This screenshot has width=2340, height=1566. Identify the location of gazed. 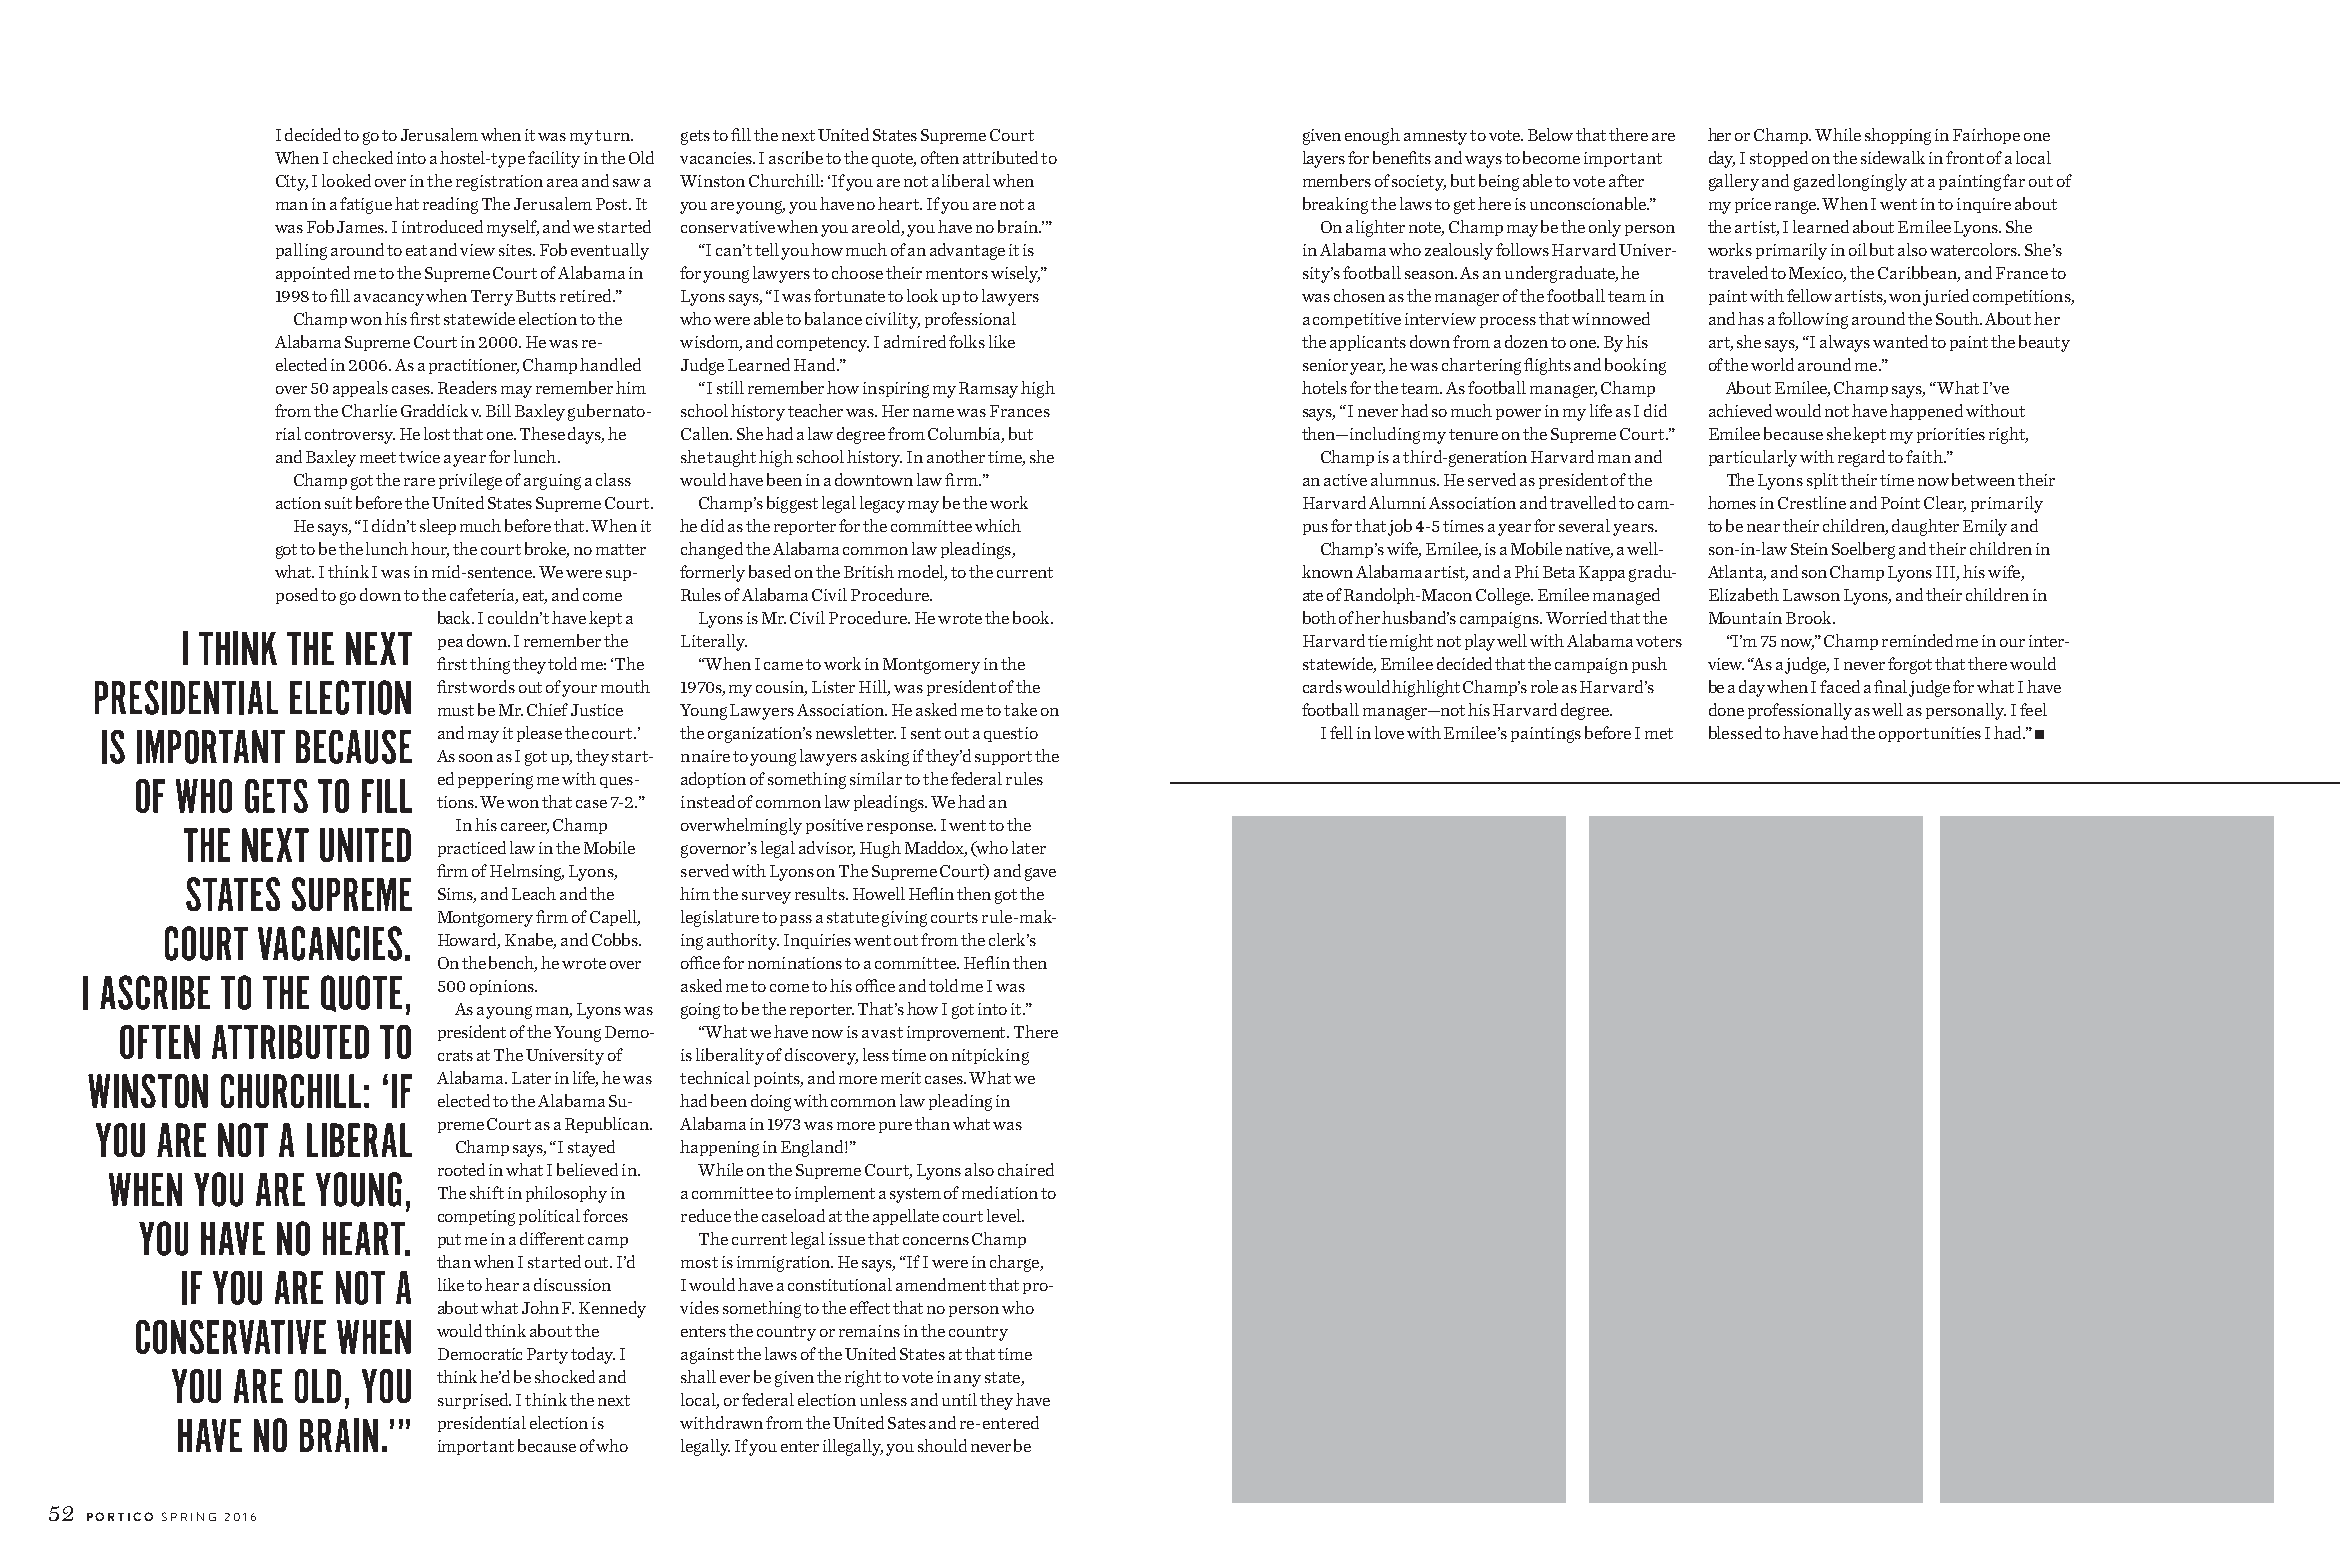
(1814, 182).
